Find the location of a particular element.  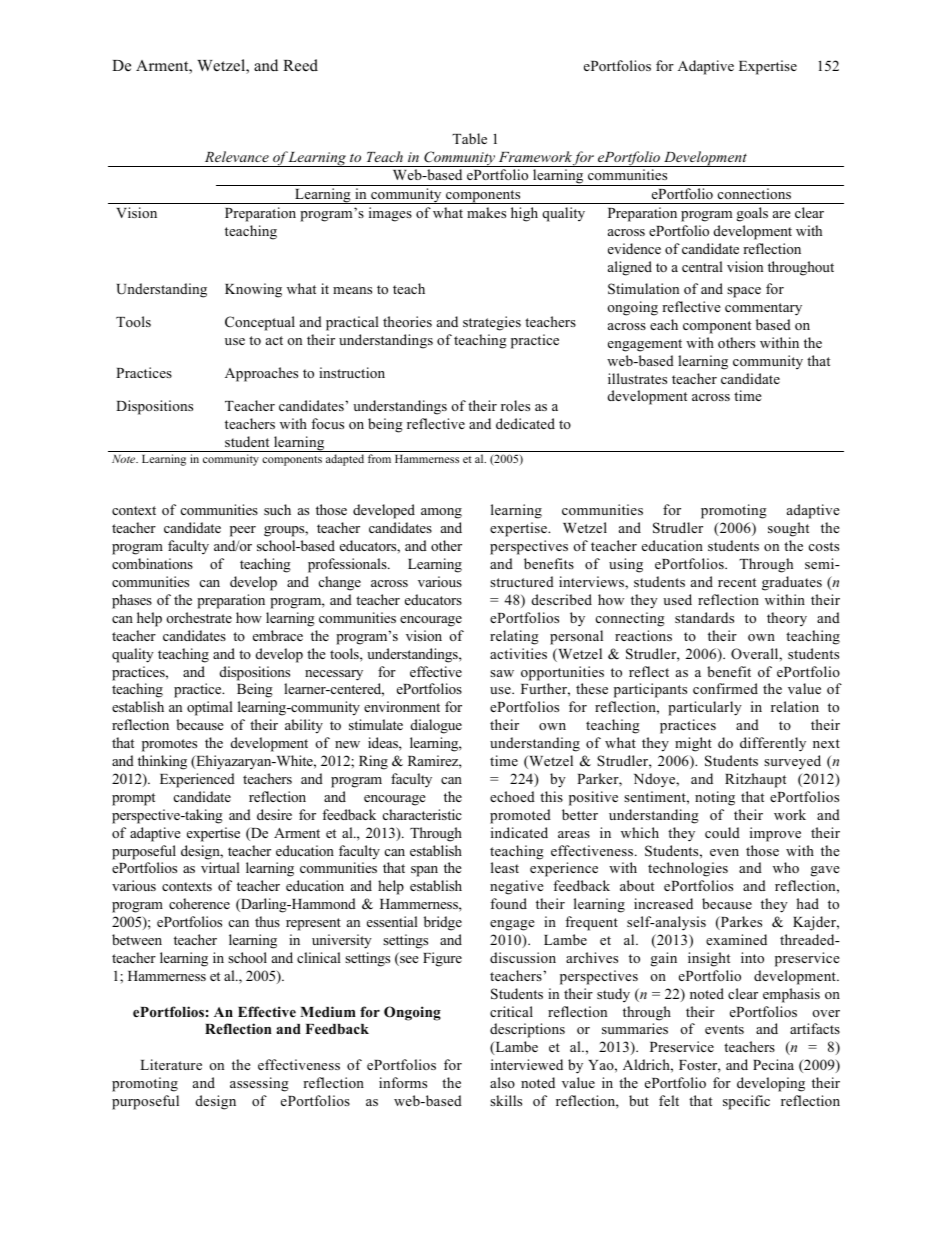

Table is located at coordinates (469, 138).
